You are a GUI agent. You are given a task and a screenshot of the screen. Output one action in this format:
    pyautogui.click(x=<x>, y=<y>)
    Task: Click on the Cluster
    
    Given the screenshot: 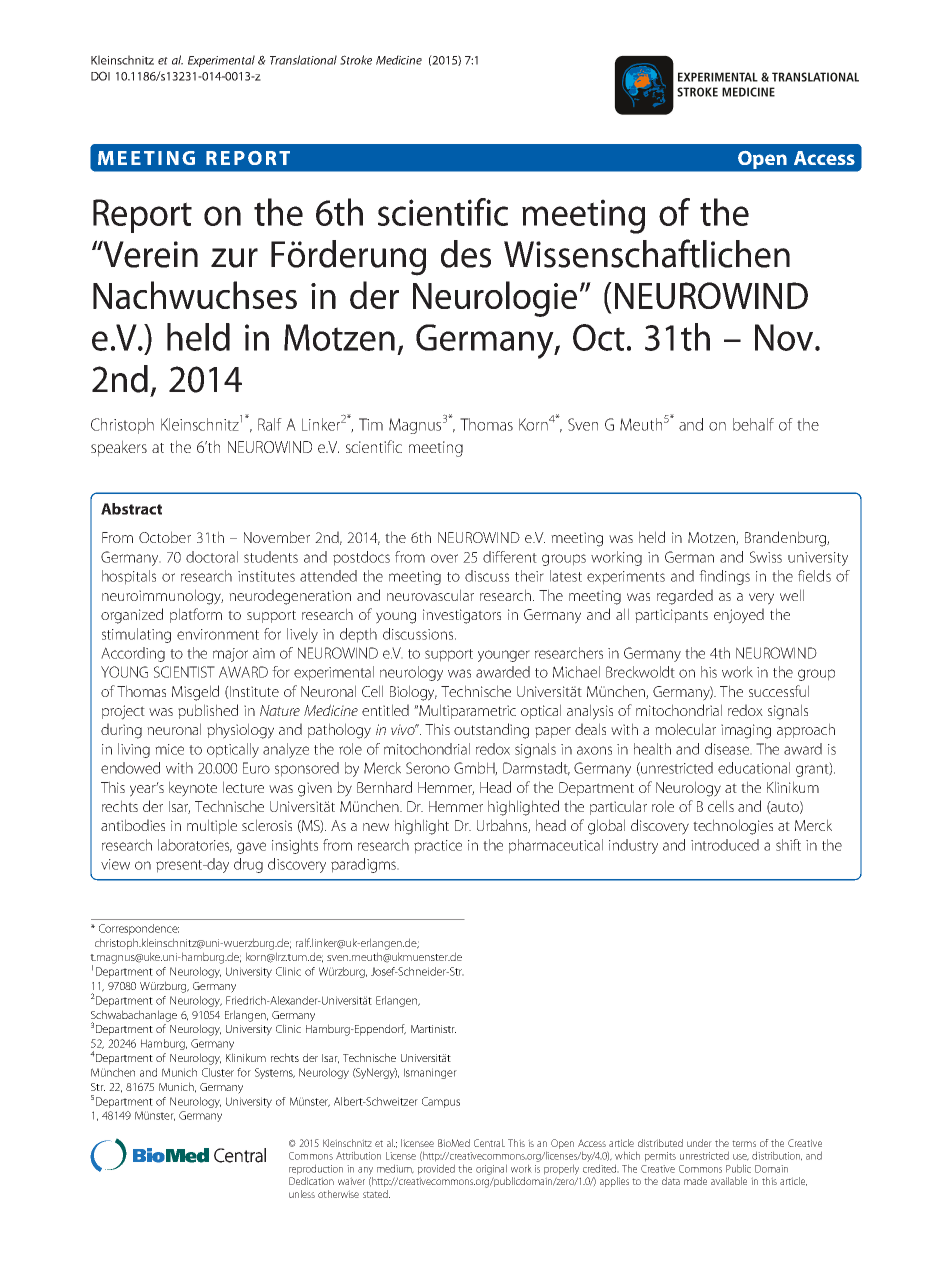 What is the action you would take?
    pyautogui.click(x=218, y=1072)
